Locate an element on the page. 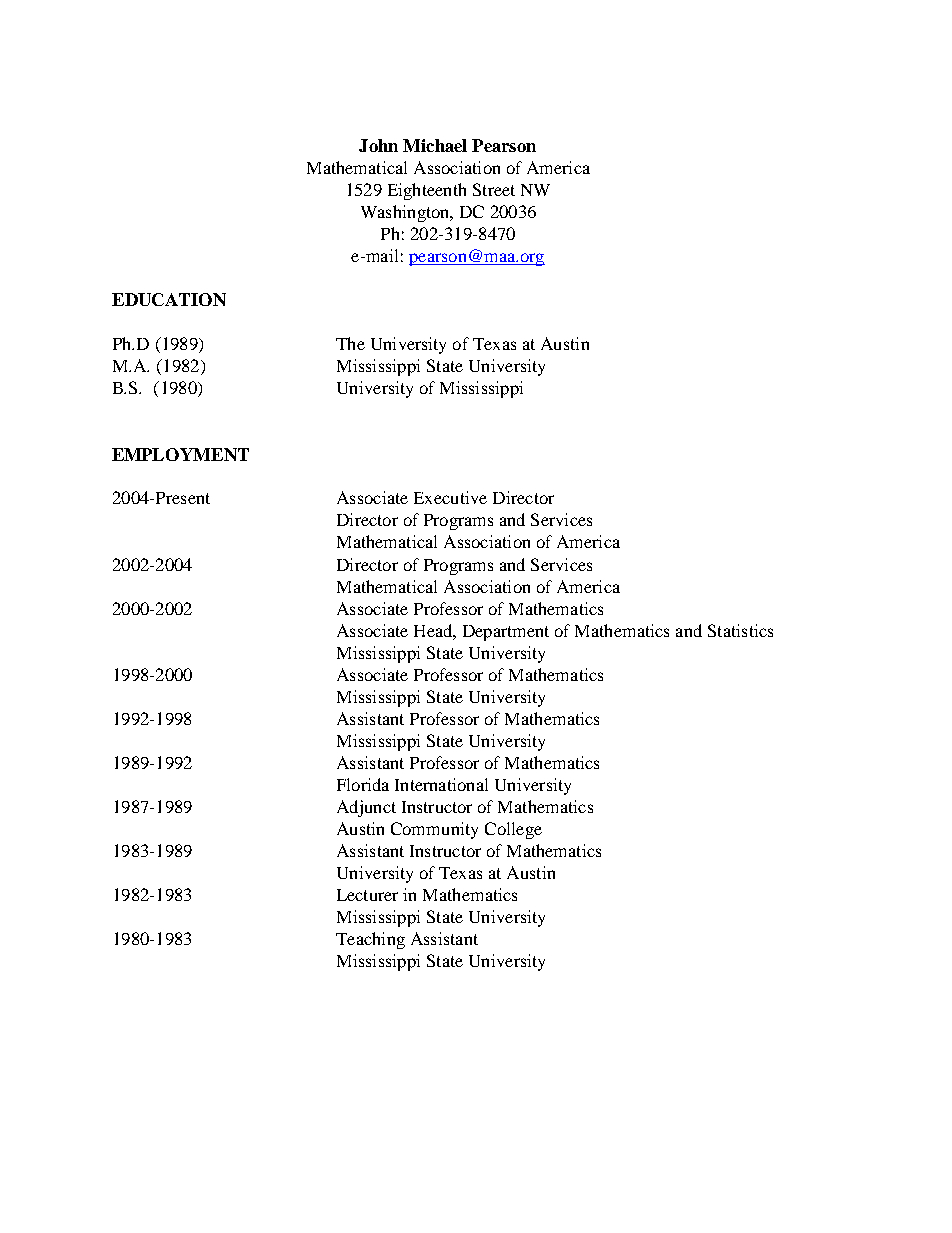  Teaching is located at coordinates (370, 940).
